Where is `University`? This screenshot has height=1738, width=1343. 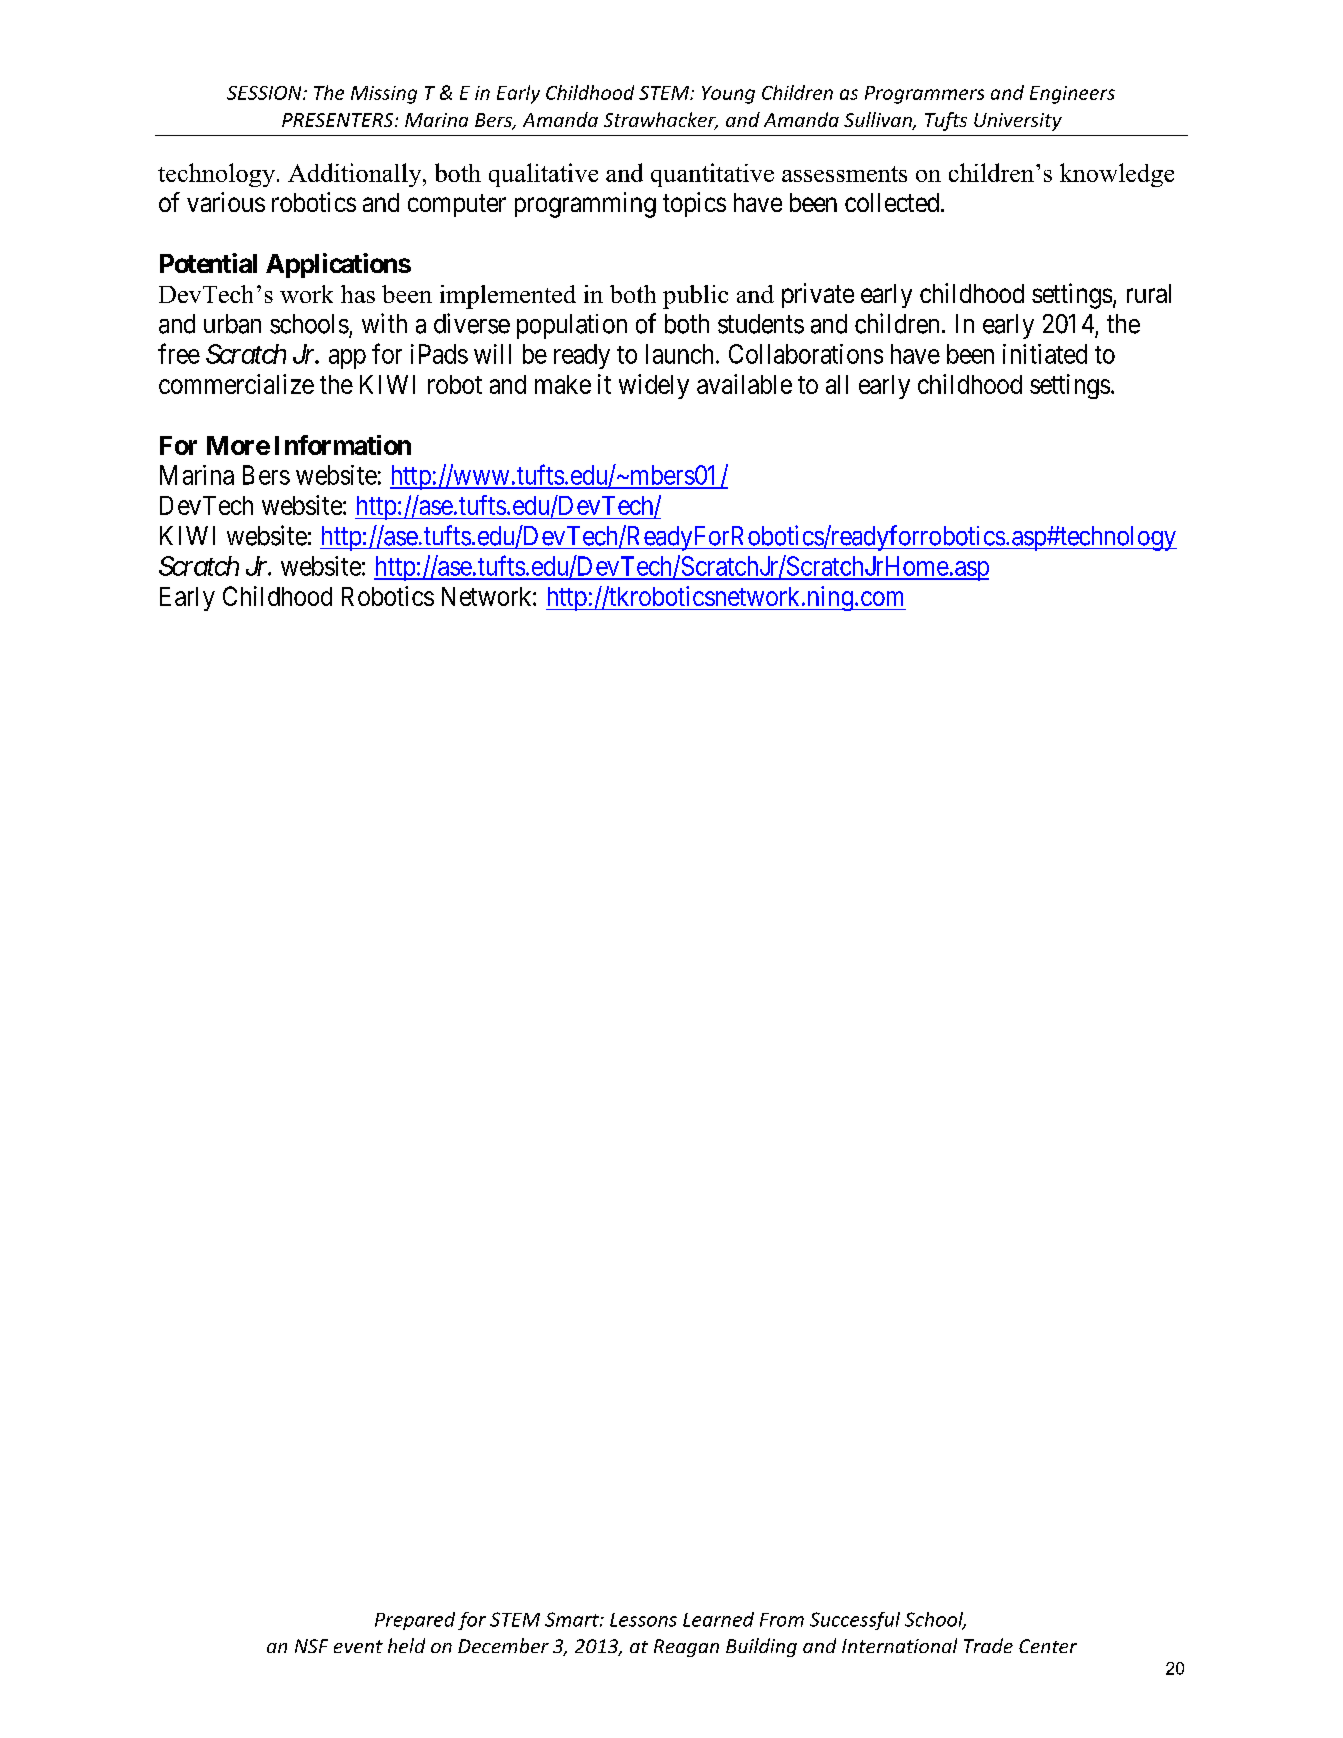
University is located at coordinates (1018, 122).
